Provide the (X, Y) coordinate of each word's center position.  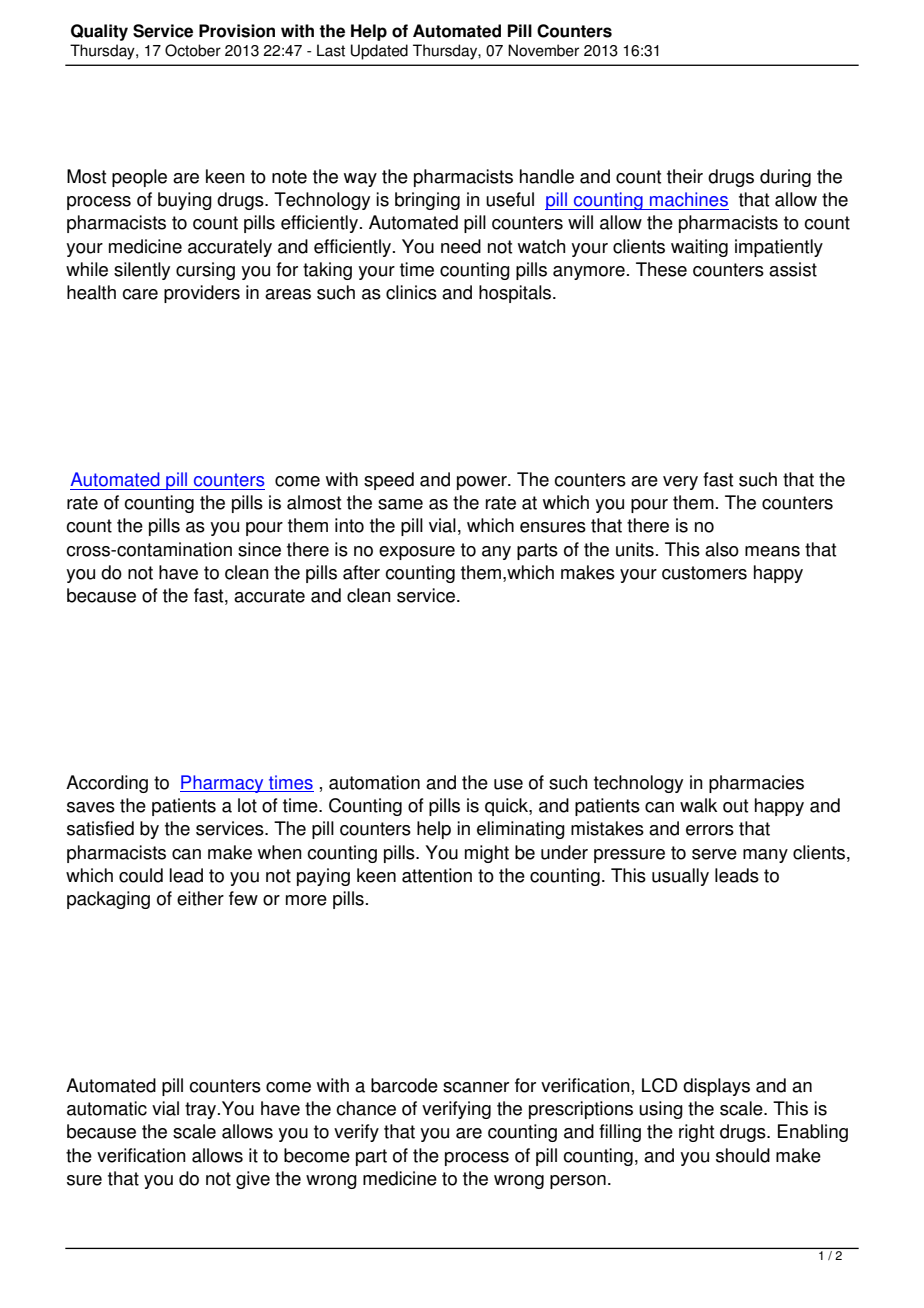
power (483, 483)
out (735, 806)
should (743, 1155)
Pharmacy (223, 784)
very (680, 483)
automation (374, 782)
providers (202, 294)
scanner (476, 1087)
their (685, 176)
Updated (379, 52)
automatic (107, 1108)
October (193, 50)
